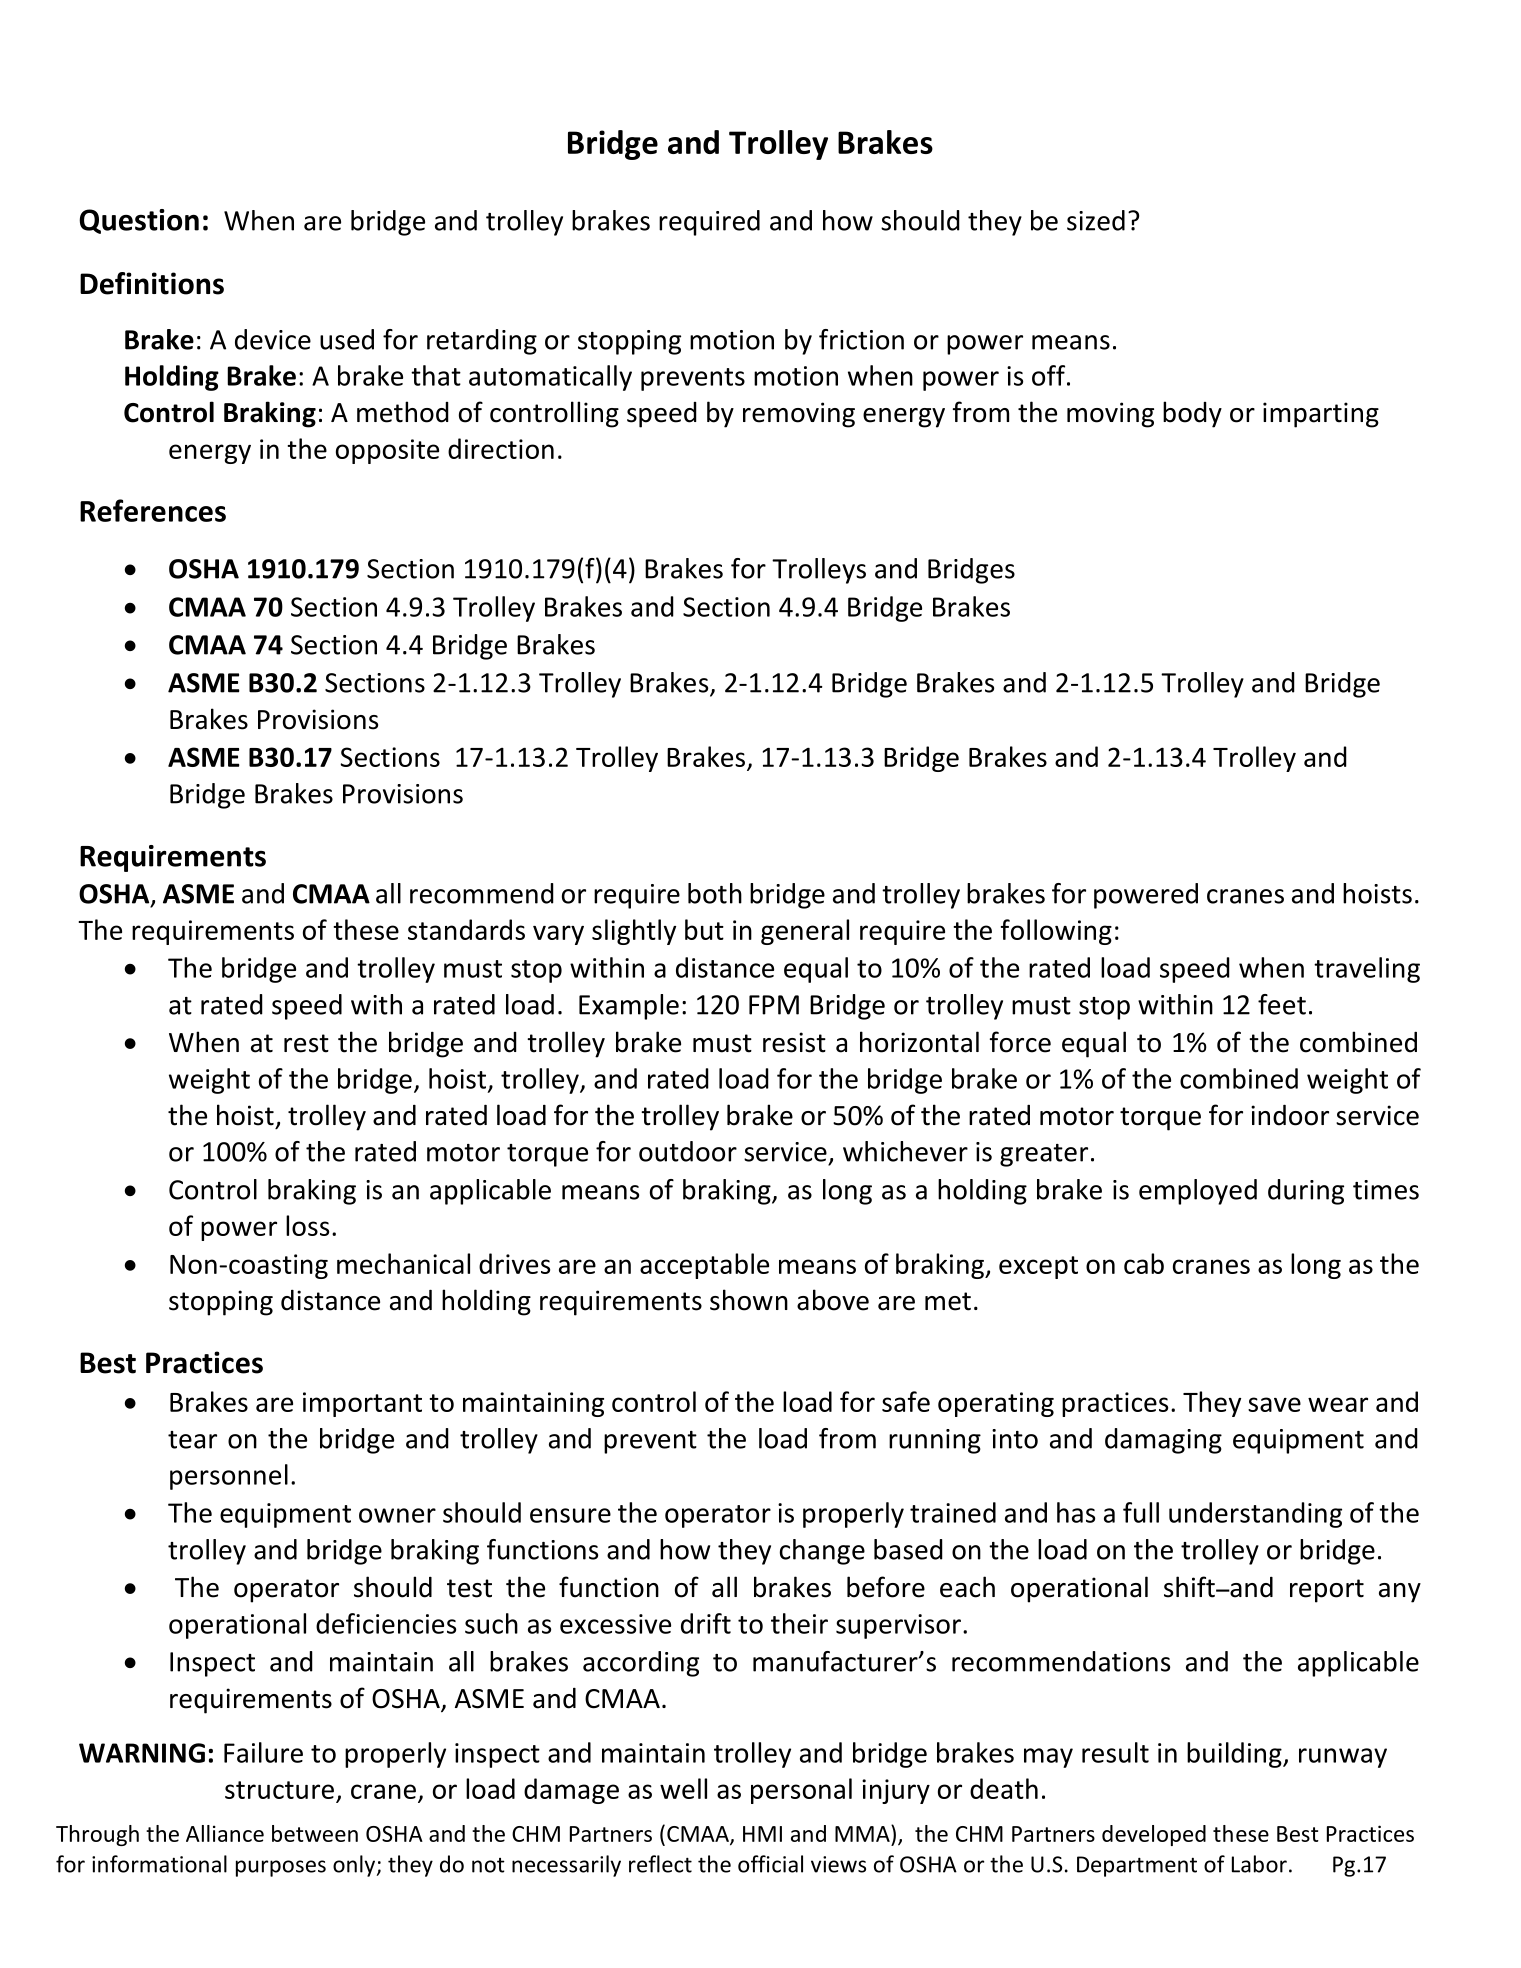  Describe the element at coordinates (715, 893) in the image. I see `both` at that location.
